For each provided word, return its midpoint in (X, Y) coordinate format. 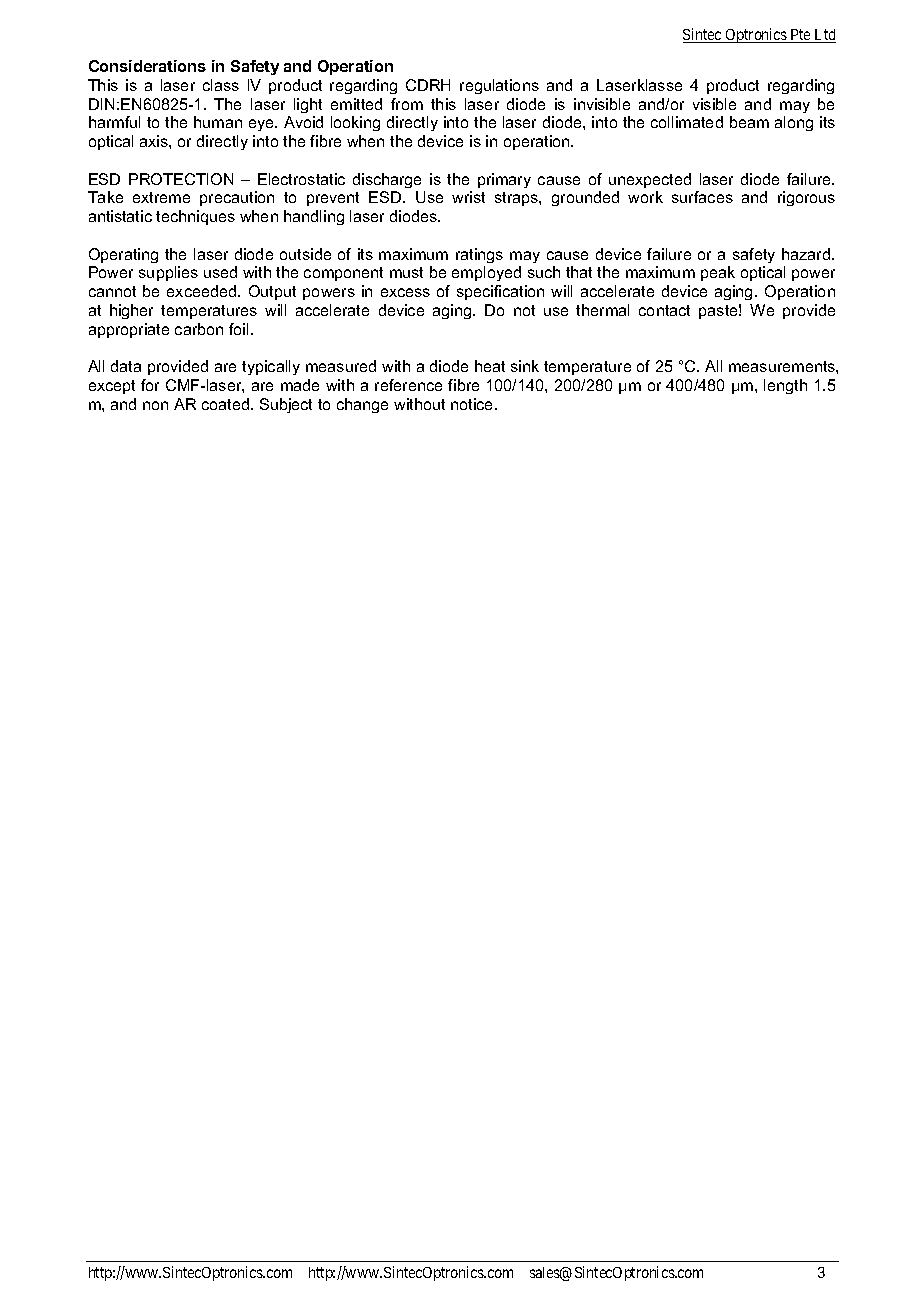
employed (486, 273)
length (785, 386)
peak (718, 273)
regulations (499, 86)
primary (504, 180)
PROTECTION (181, 179)
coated (227, 404)
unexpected (650, 180)
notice (473, 404)
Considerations (147, 66)
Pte (801, 36)
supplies (168, 273)
